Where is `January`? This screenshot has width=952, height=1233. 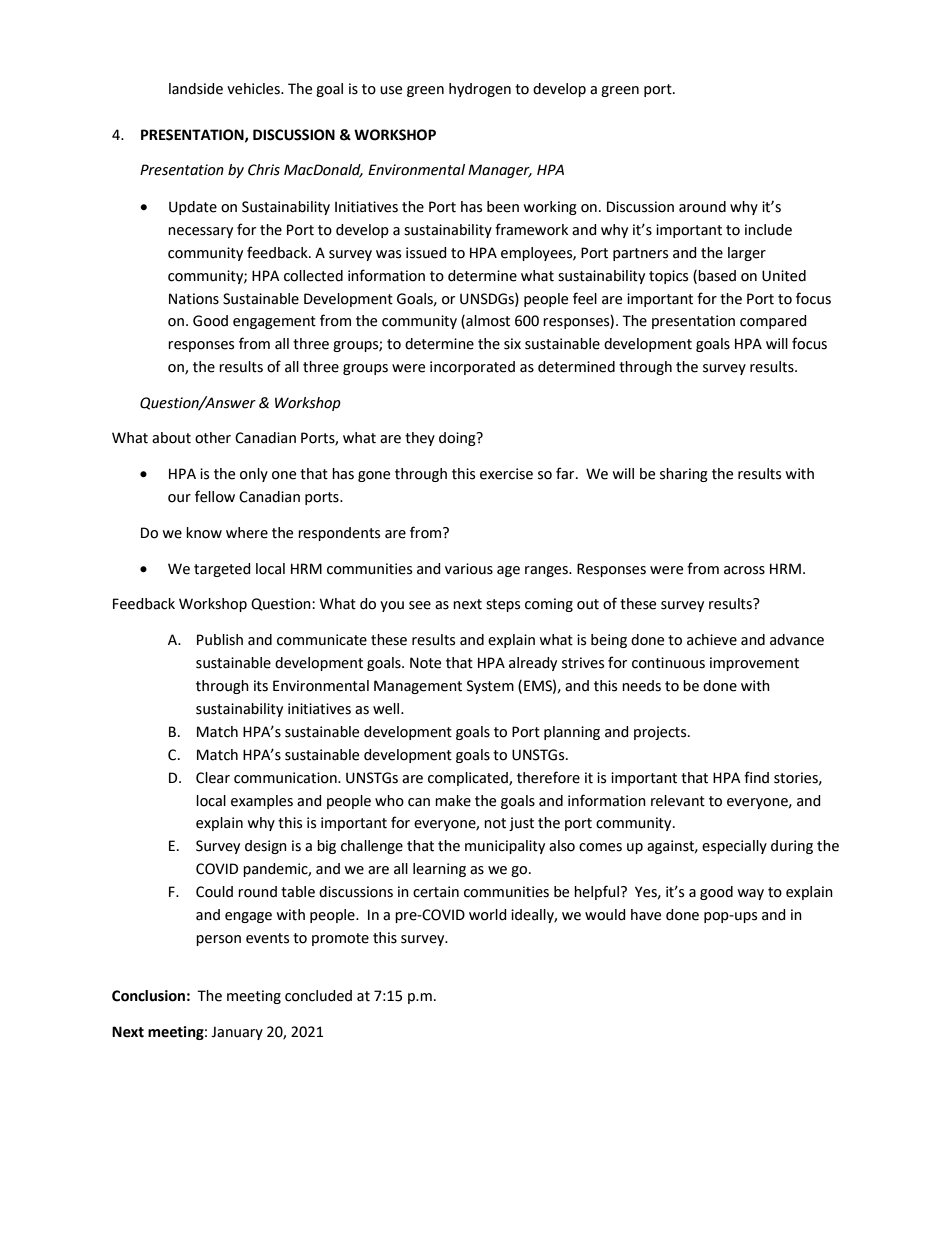 January is located at coordinates (237, 1033).
